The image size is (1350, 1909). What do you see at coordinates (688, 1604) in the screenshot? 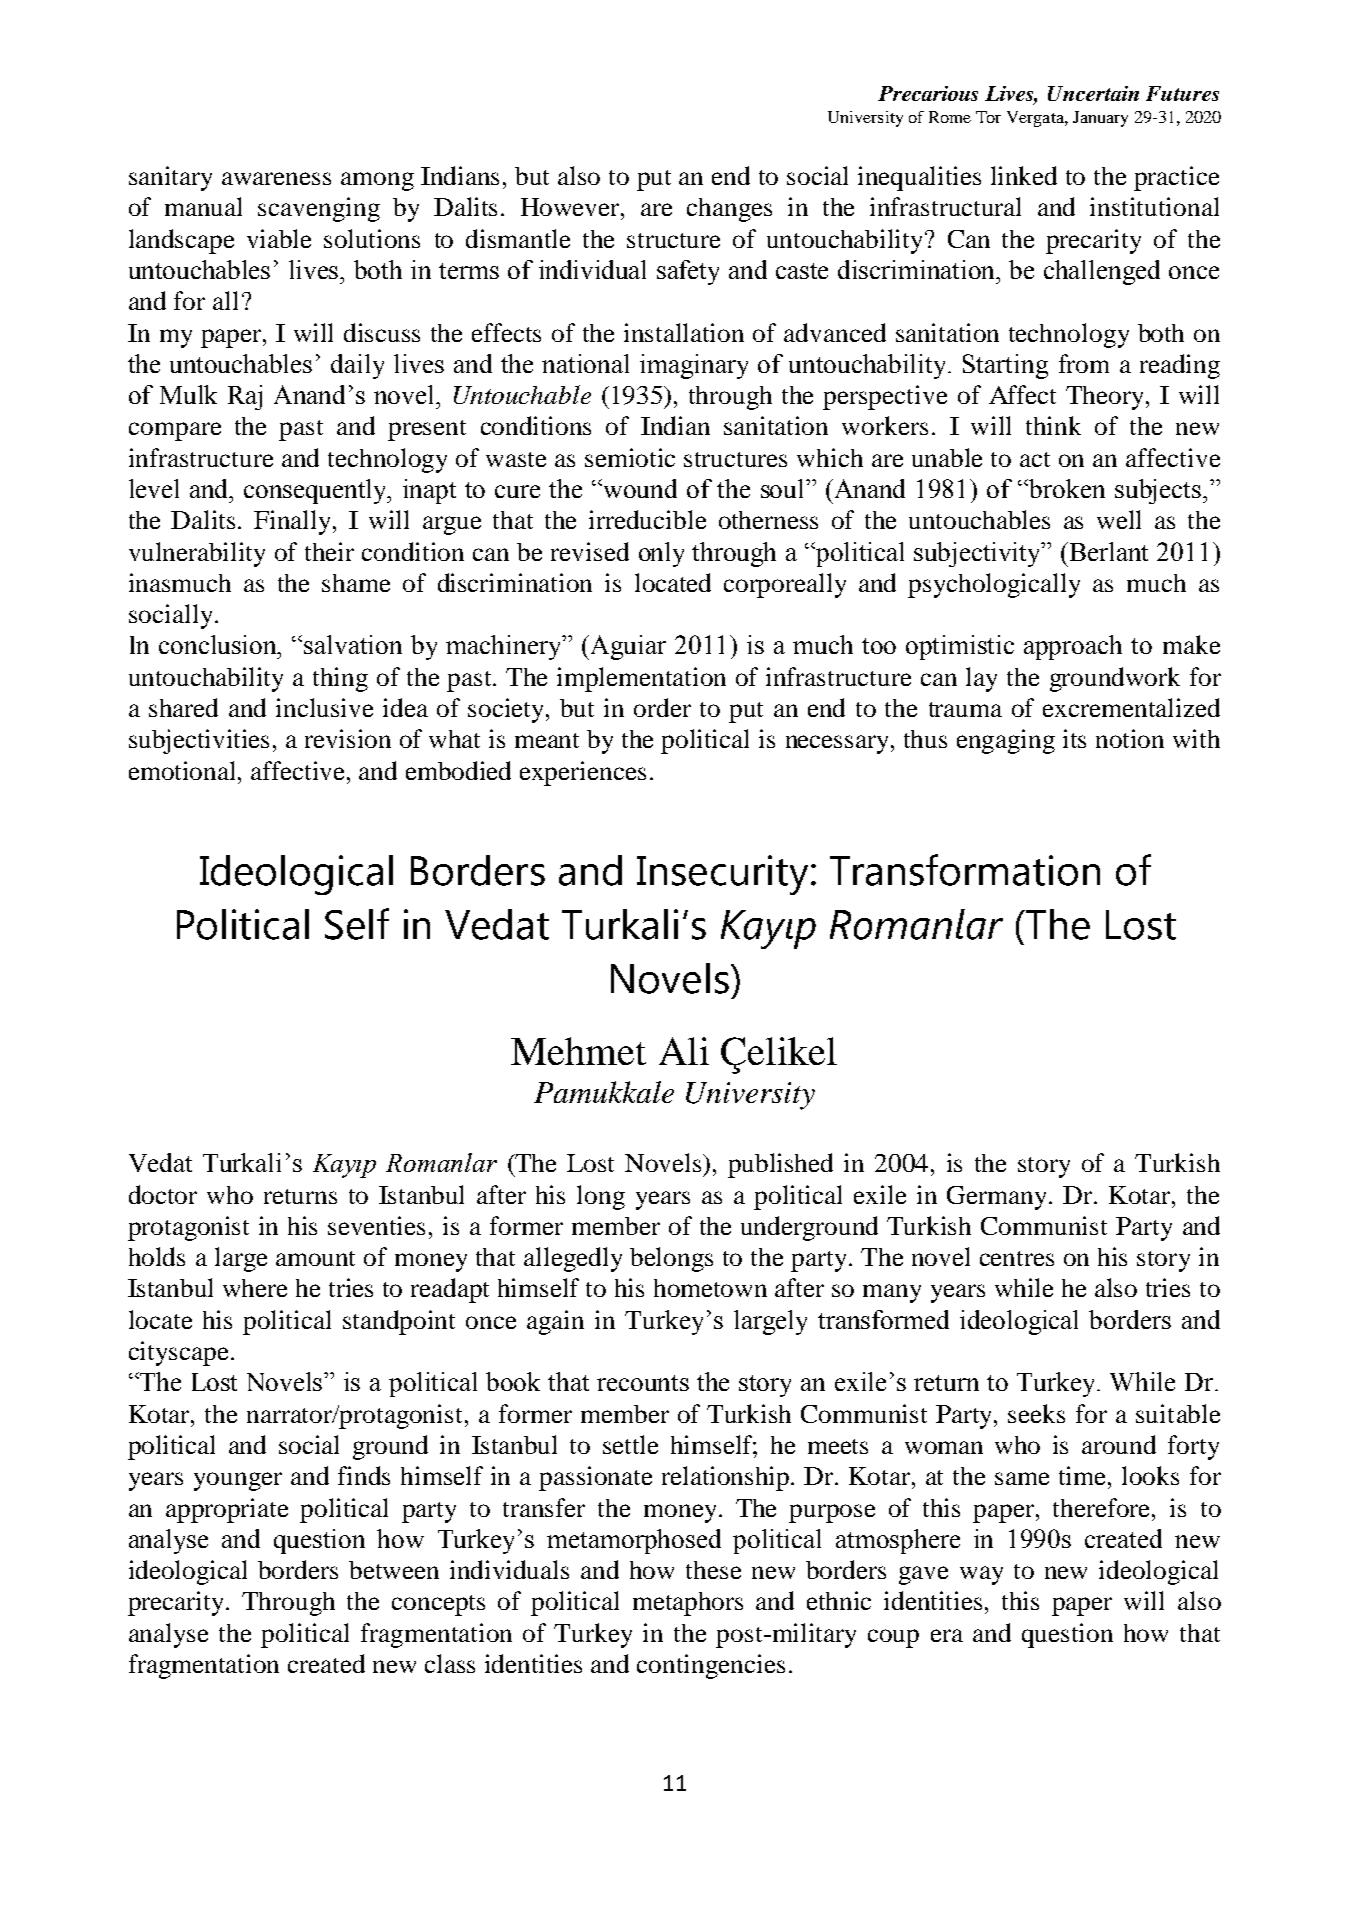
I see `metaphors` at bounding box center [688, 1604].
